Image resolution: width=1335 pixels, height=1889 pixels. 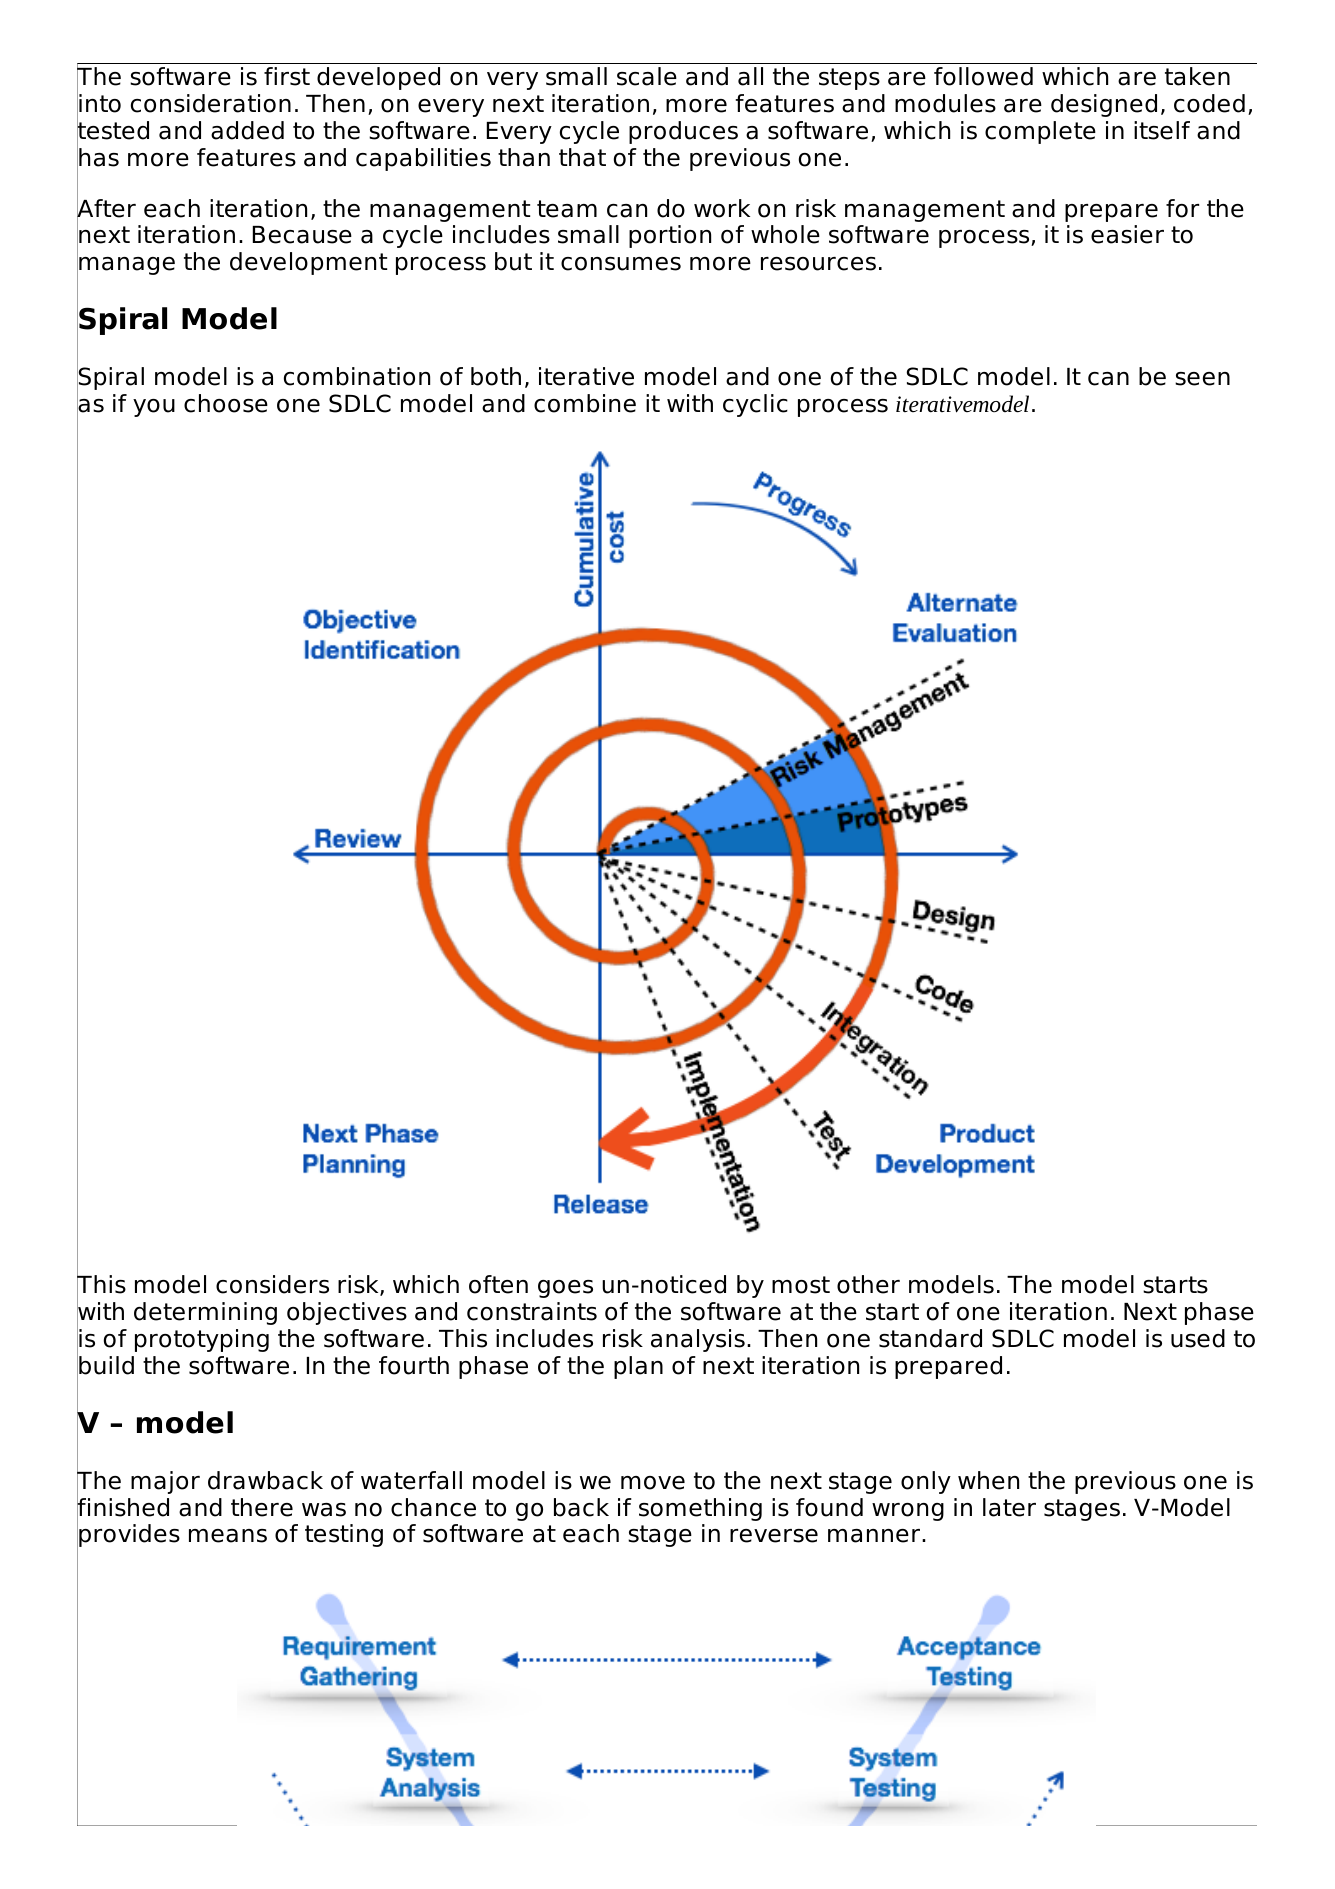 I want to click on considers, so click(x=272, y=1284).
